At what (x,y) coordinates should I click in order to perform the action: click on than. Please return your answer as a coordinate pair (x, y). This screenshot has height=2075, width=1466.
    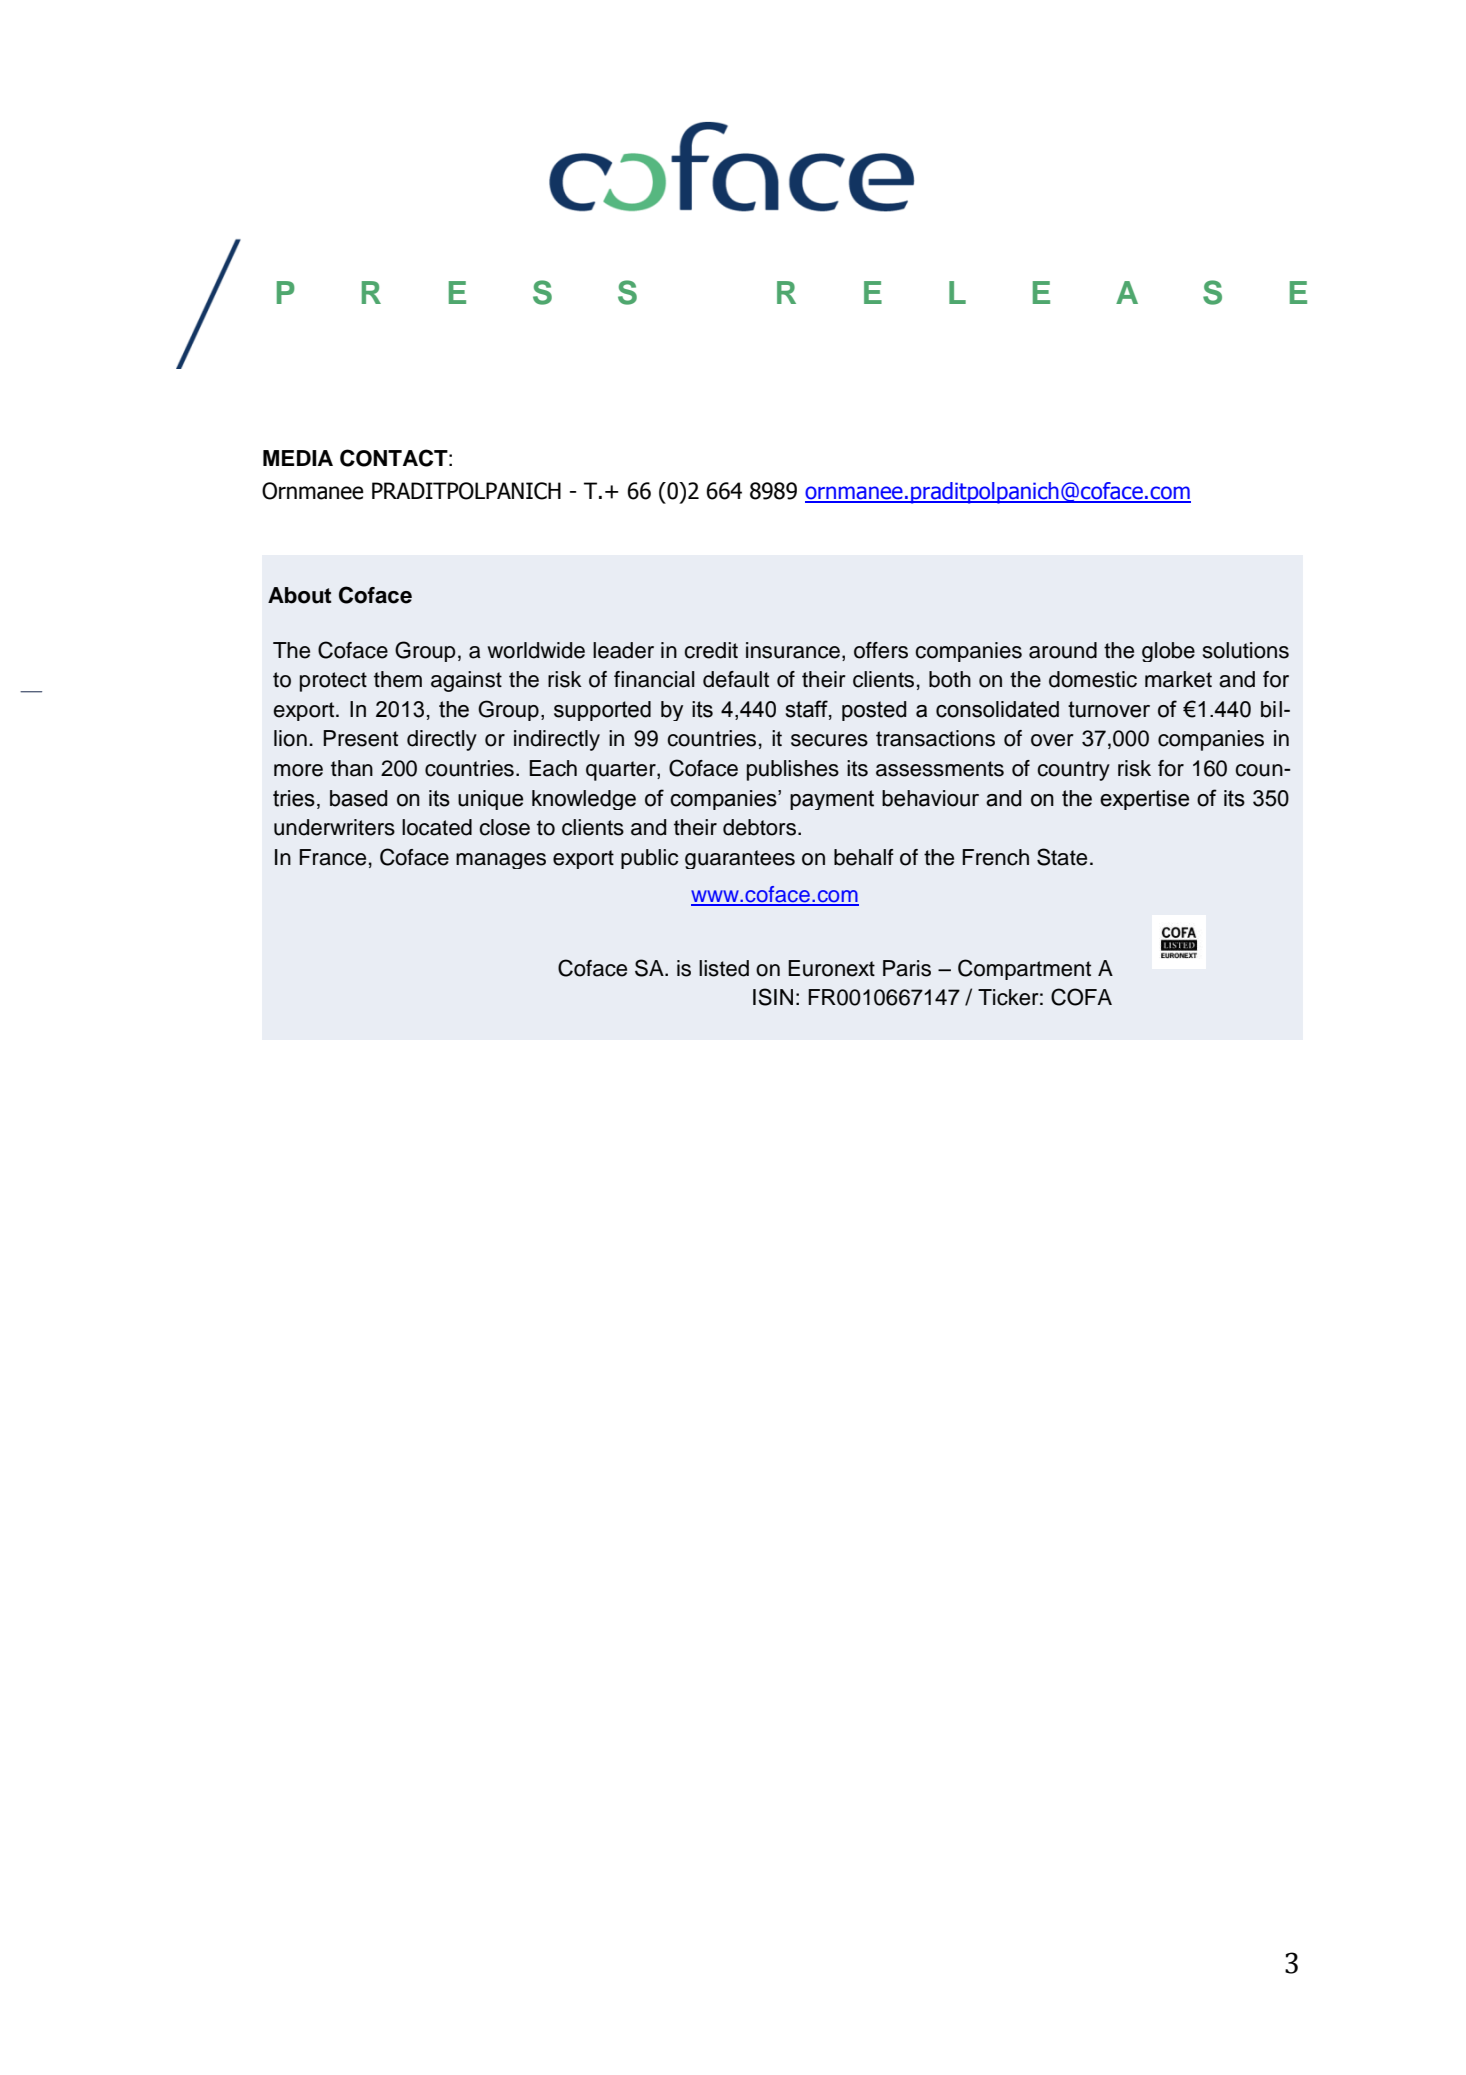
    Looking at the image, I should click on (352, 768).
